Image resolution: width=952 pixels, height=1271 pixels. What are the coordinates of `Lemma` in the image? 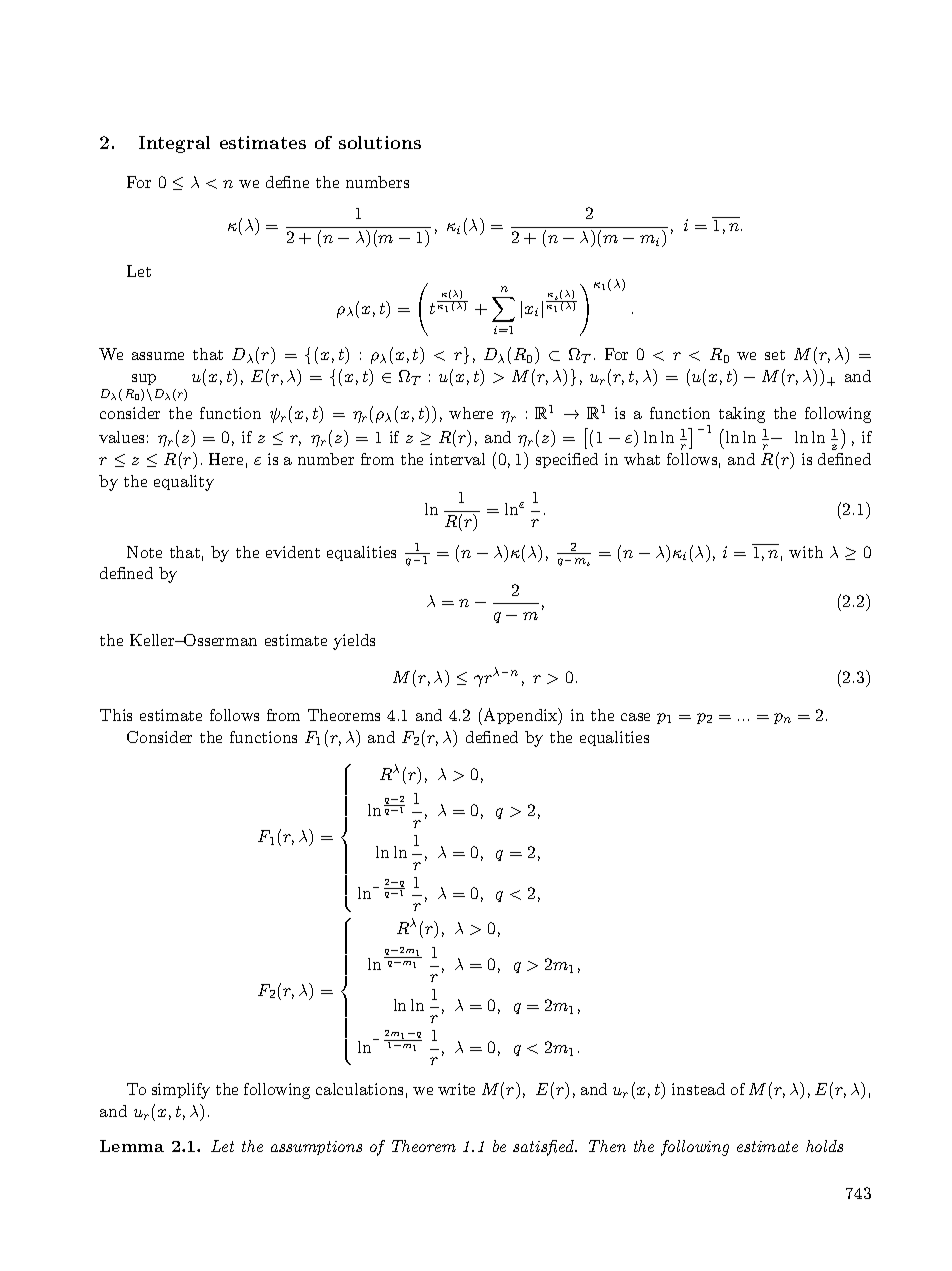 It's located at (132, 1146).
